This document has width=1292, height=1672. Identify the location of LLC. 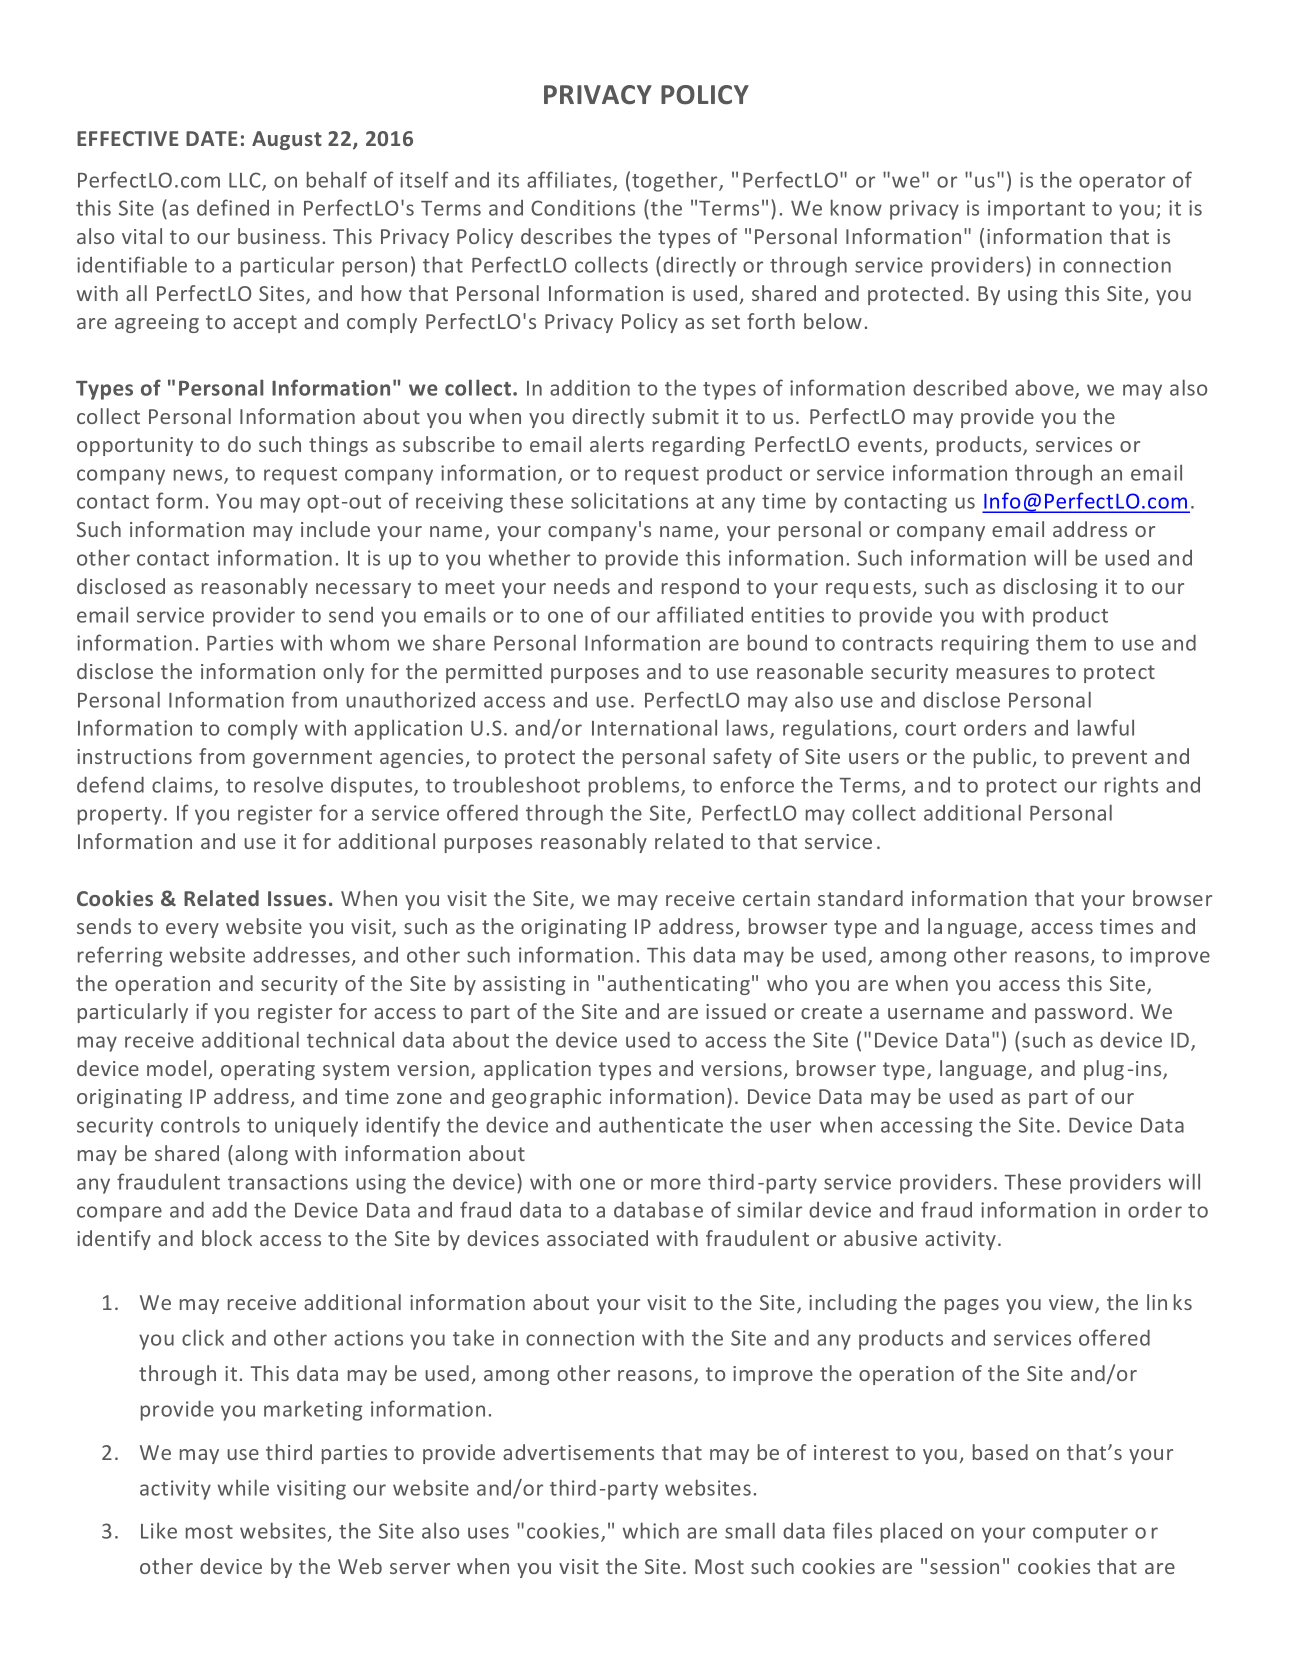
(246, 181).
